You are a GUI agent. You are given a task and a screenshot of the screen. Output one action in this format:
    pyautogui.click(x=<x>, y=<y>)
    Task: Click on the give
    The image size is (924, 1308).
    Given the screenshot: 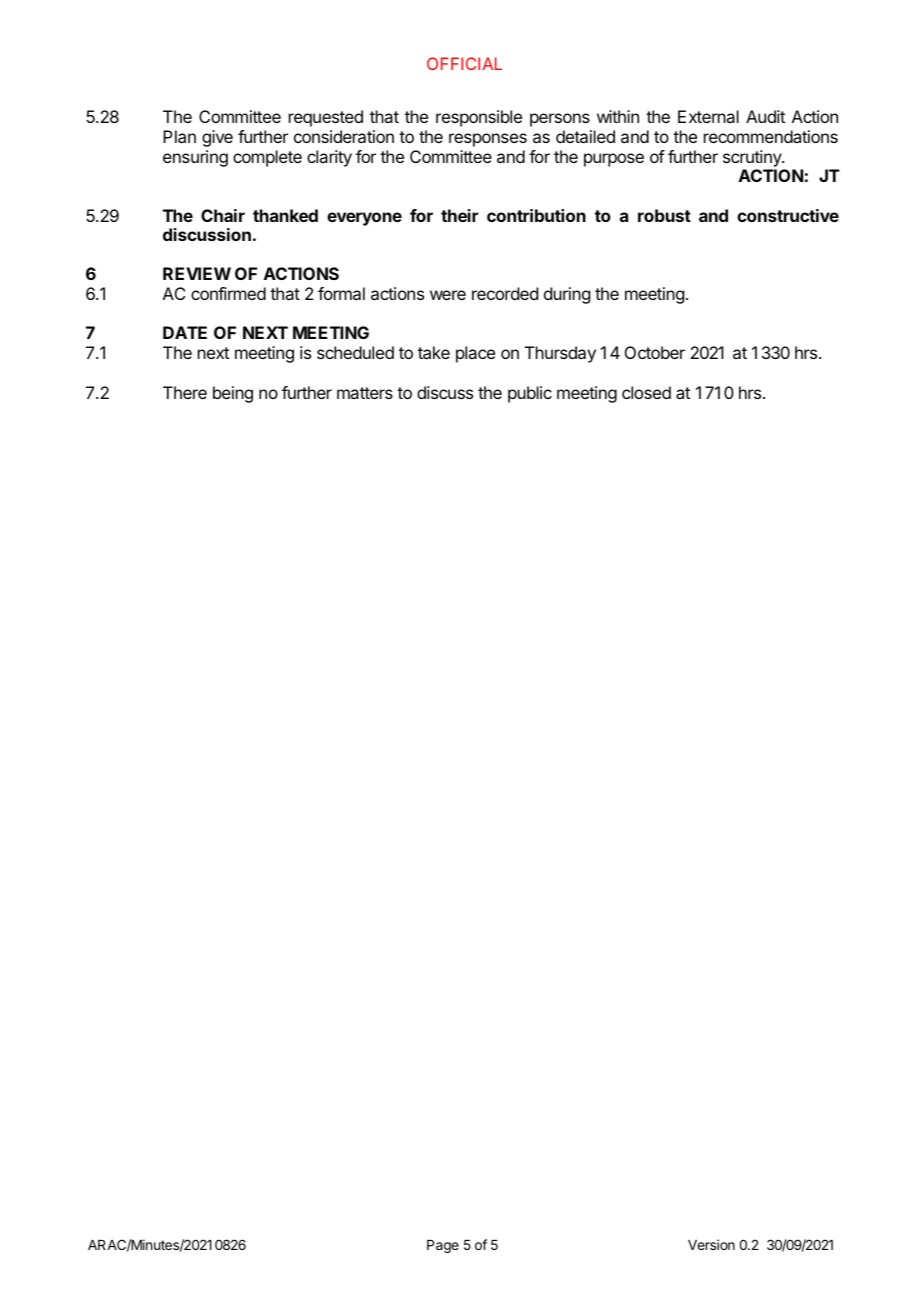 What is the action you would take?
    pyautogui.click(x=217, y=138)
